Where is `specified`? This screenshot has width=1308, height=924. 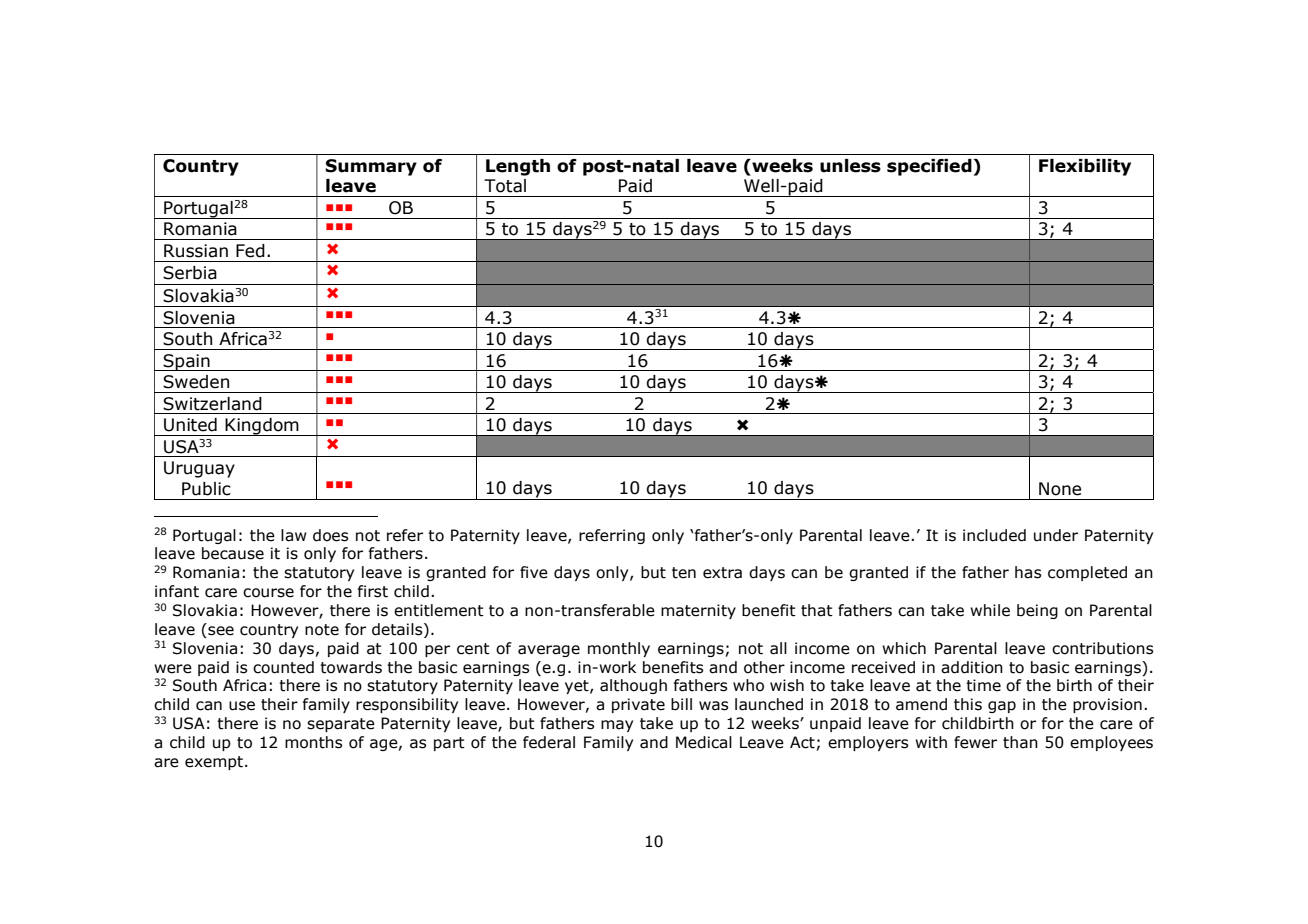
specified is located at coordinates (929, 167).
